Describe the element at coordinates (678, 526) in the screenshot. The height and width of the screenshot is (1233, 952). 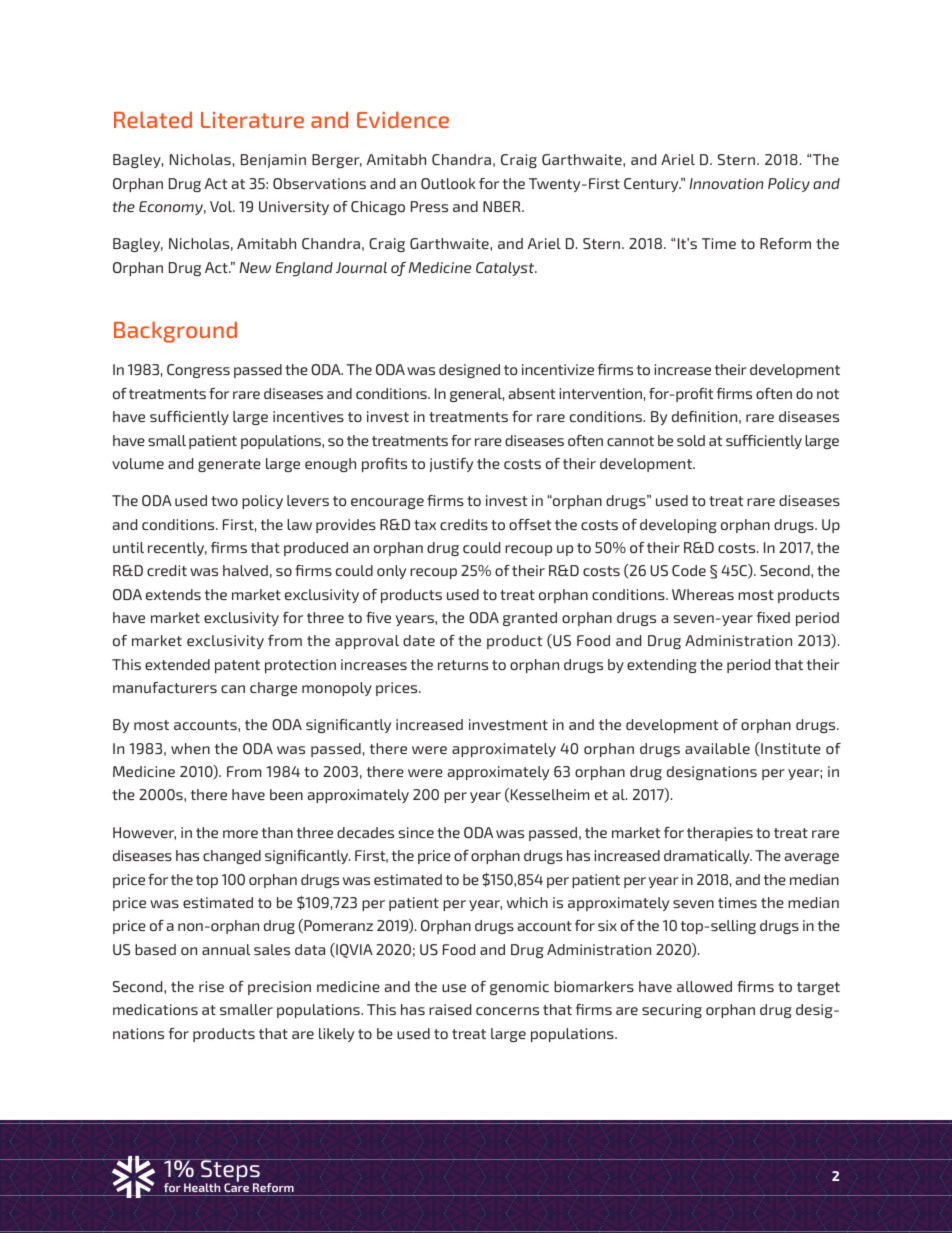
I see `developing` at that location.
